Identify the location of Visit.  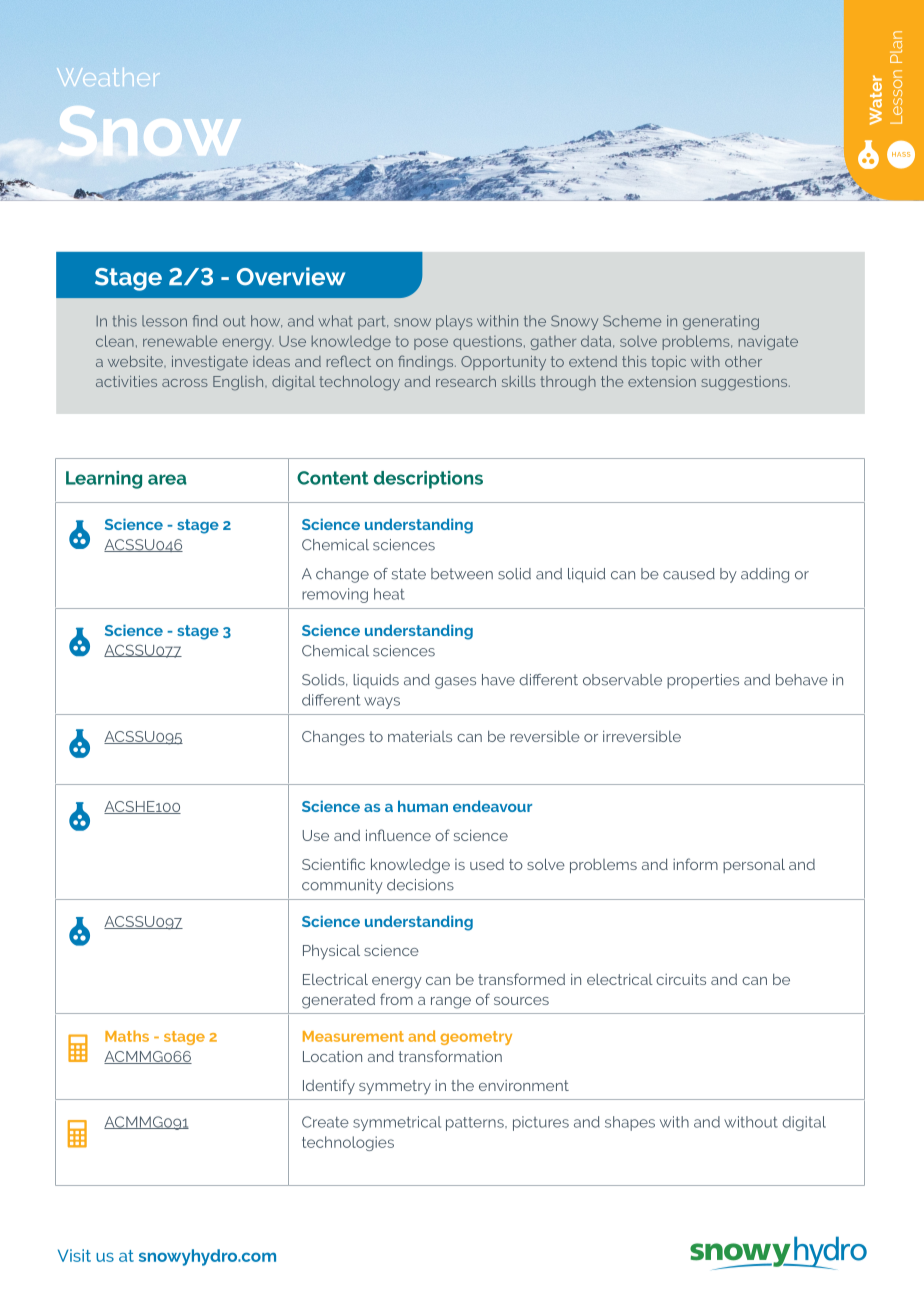
(74, 1255).
